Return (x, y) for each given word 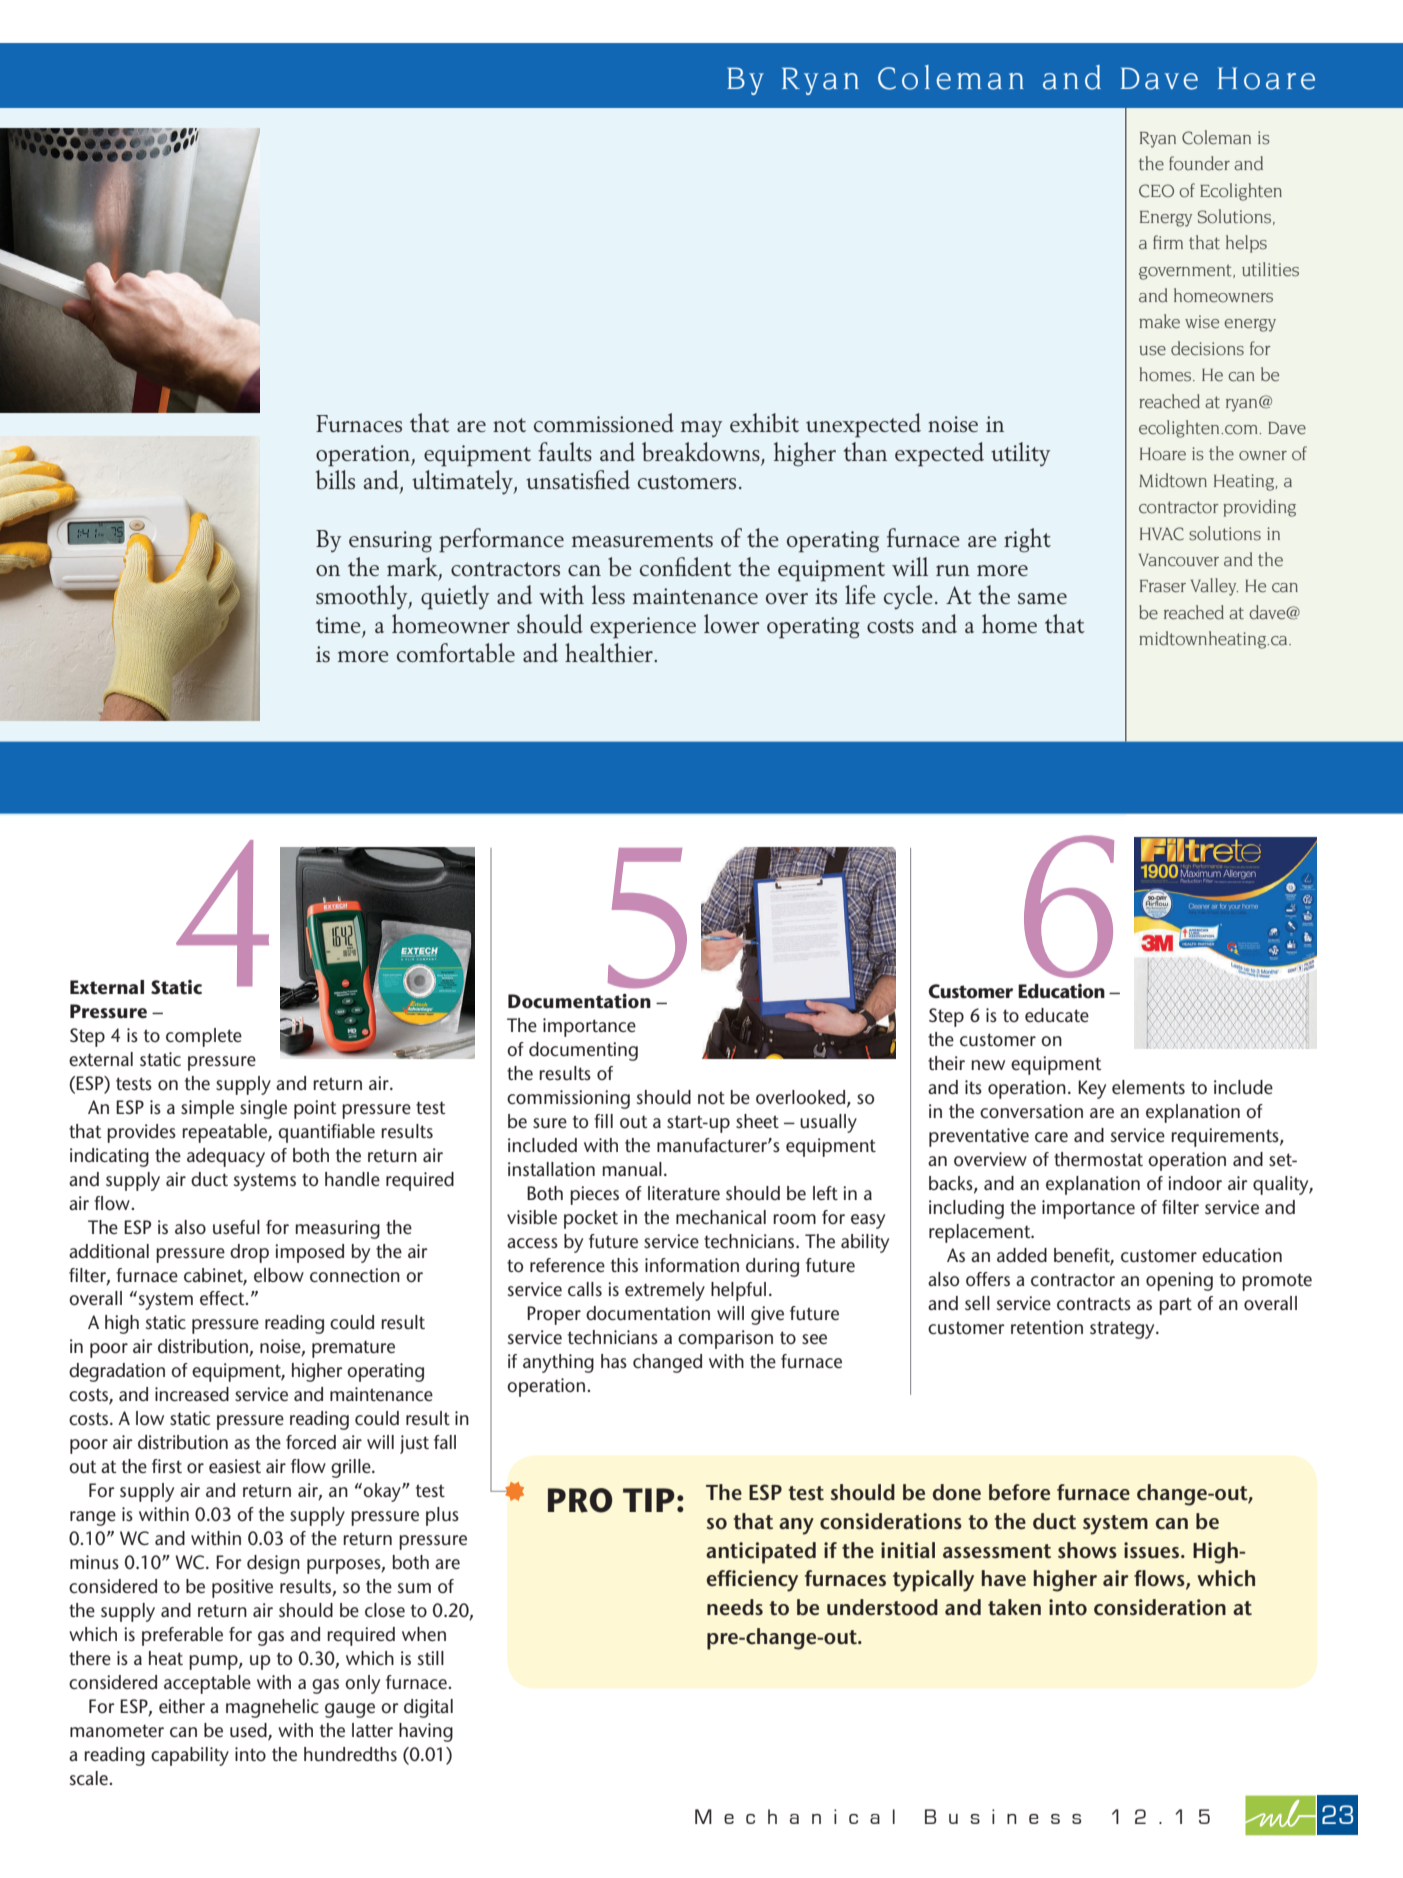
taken (1014, 1607)
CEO (1156, 191)
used (249, 1731)
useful (236, 1227)
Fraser (1163, 586)
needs (735, 1607)
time (338, 625)
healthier (610, 652)
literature (684, 1193)
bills (335, 480)
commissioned (604, 423)
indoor (1195, 1183)
